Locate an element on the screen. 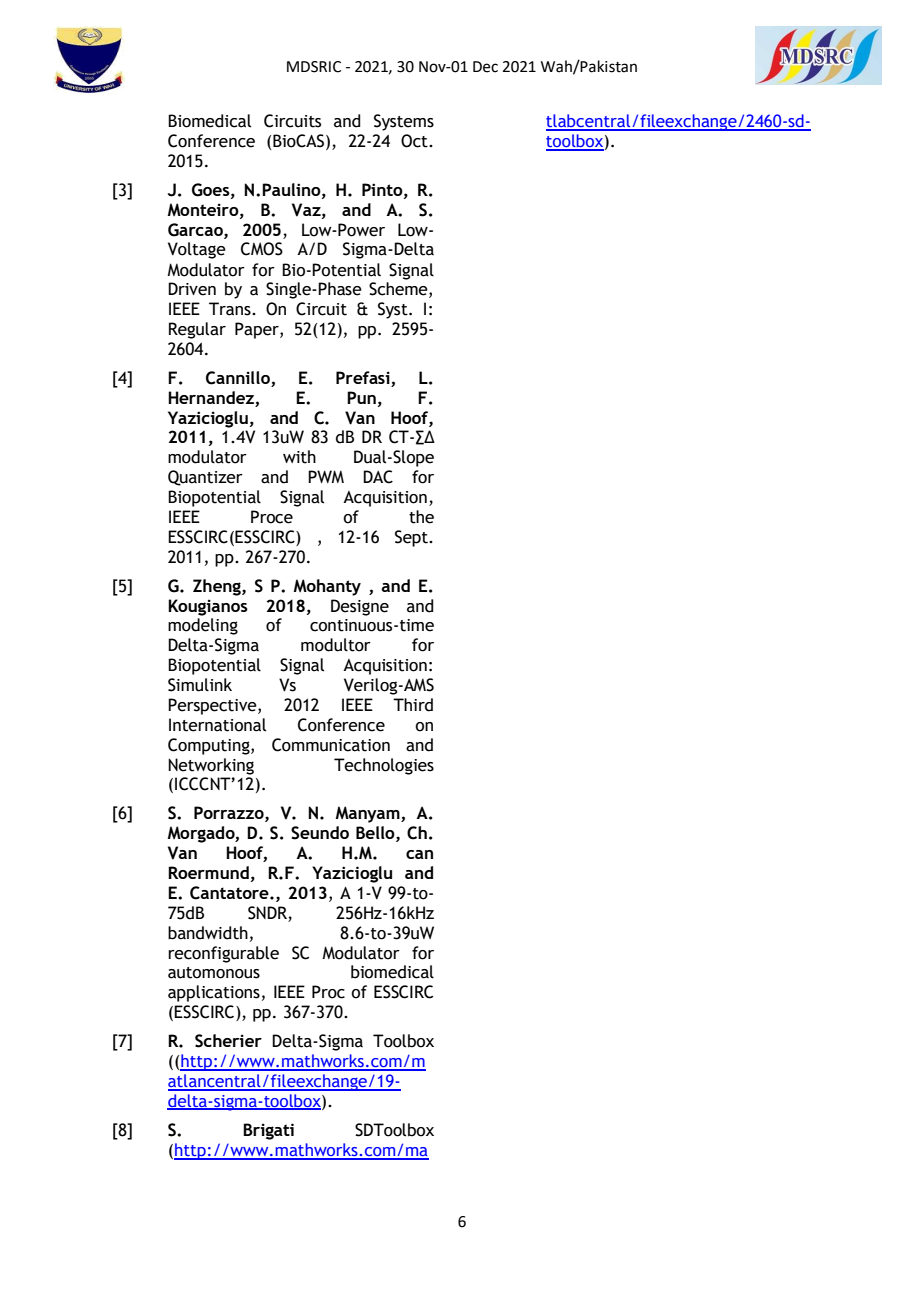 The width and height of the screenshot is (924, 1308). Dec is located at coordinates (485, 67).
